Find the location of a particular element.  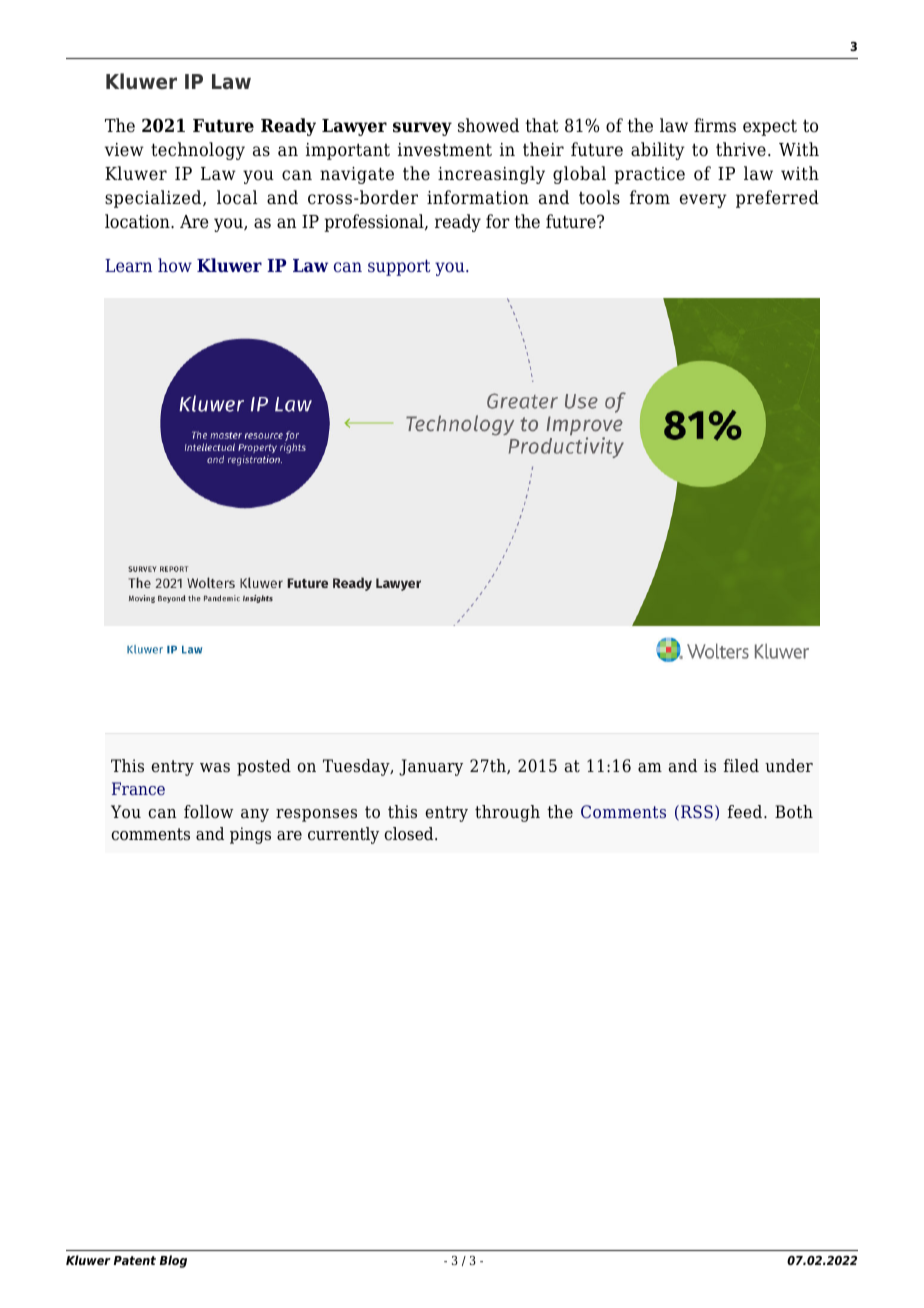

technology is located at coordinates (198, 151).
